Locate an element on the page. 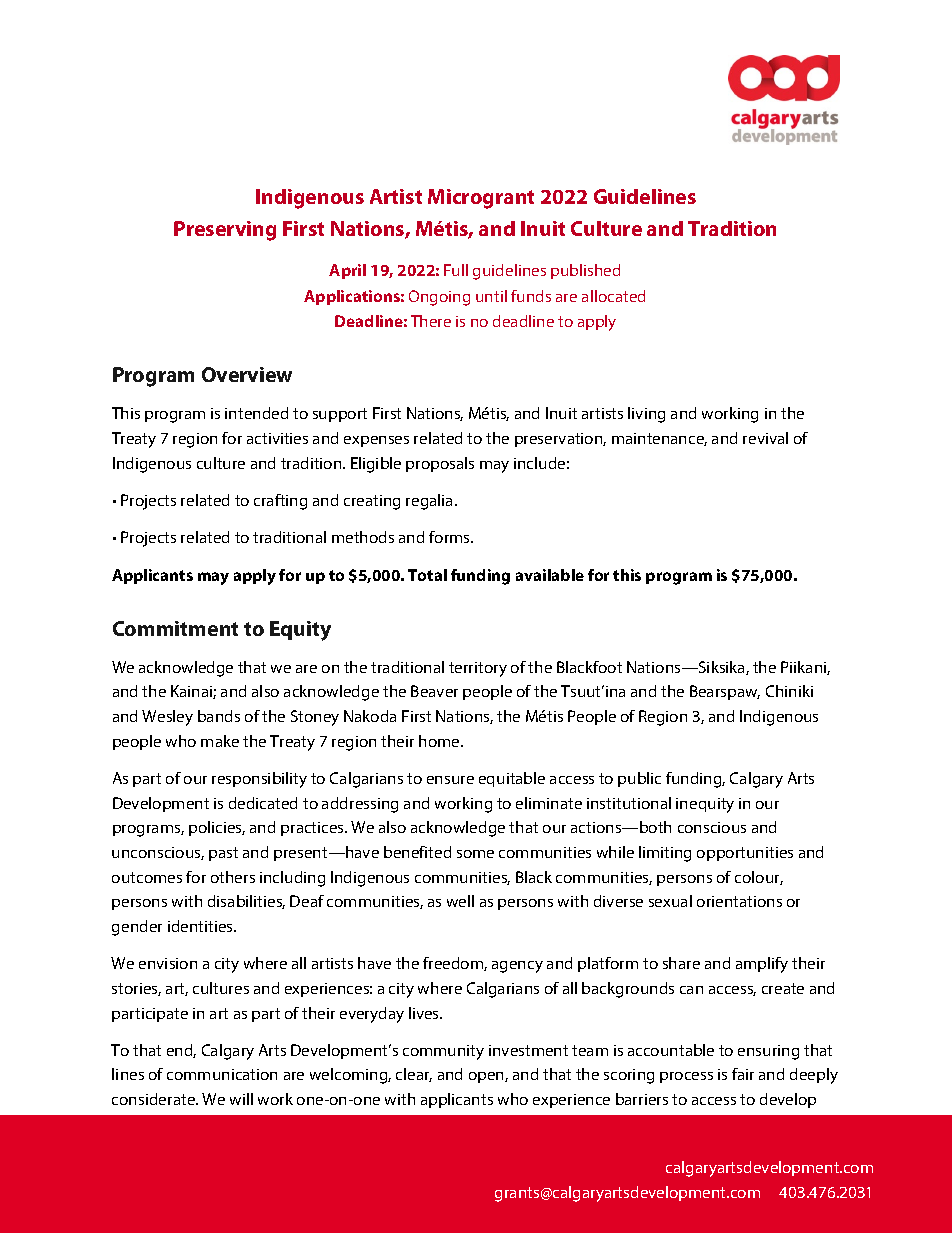 The image size is (952, 1233). Commitment is located at coordinates (175, 628).
